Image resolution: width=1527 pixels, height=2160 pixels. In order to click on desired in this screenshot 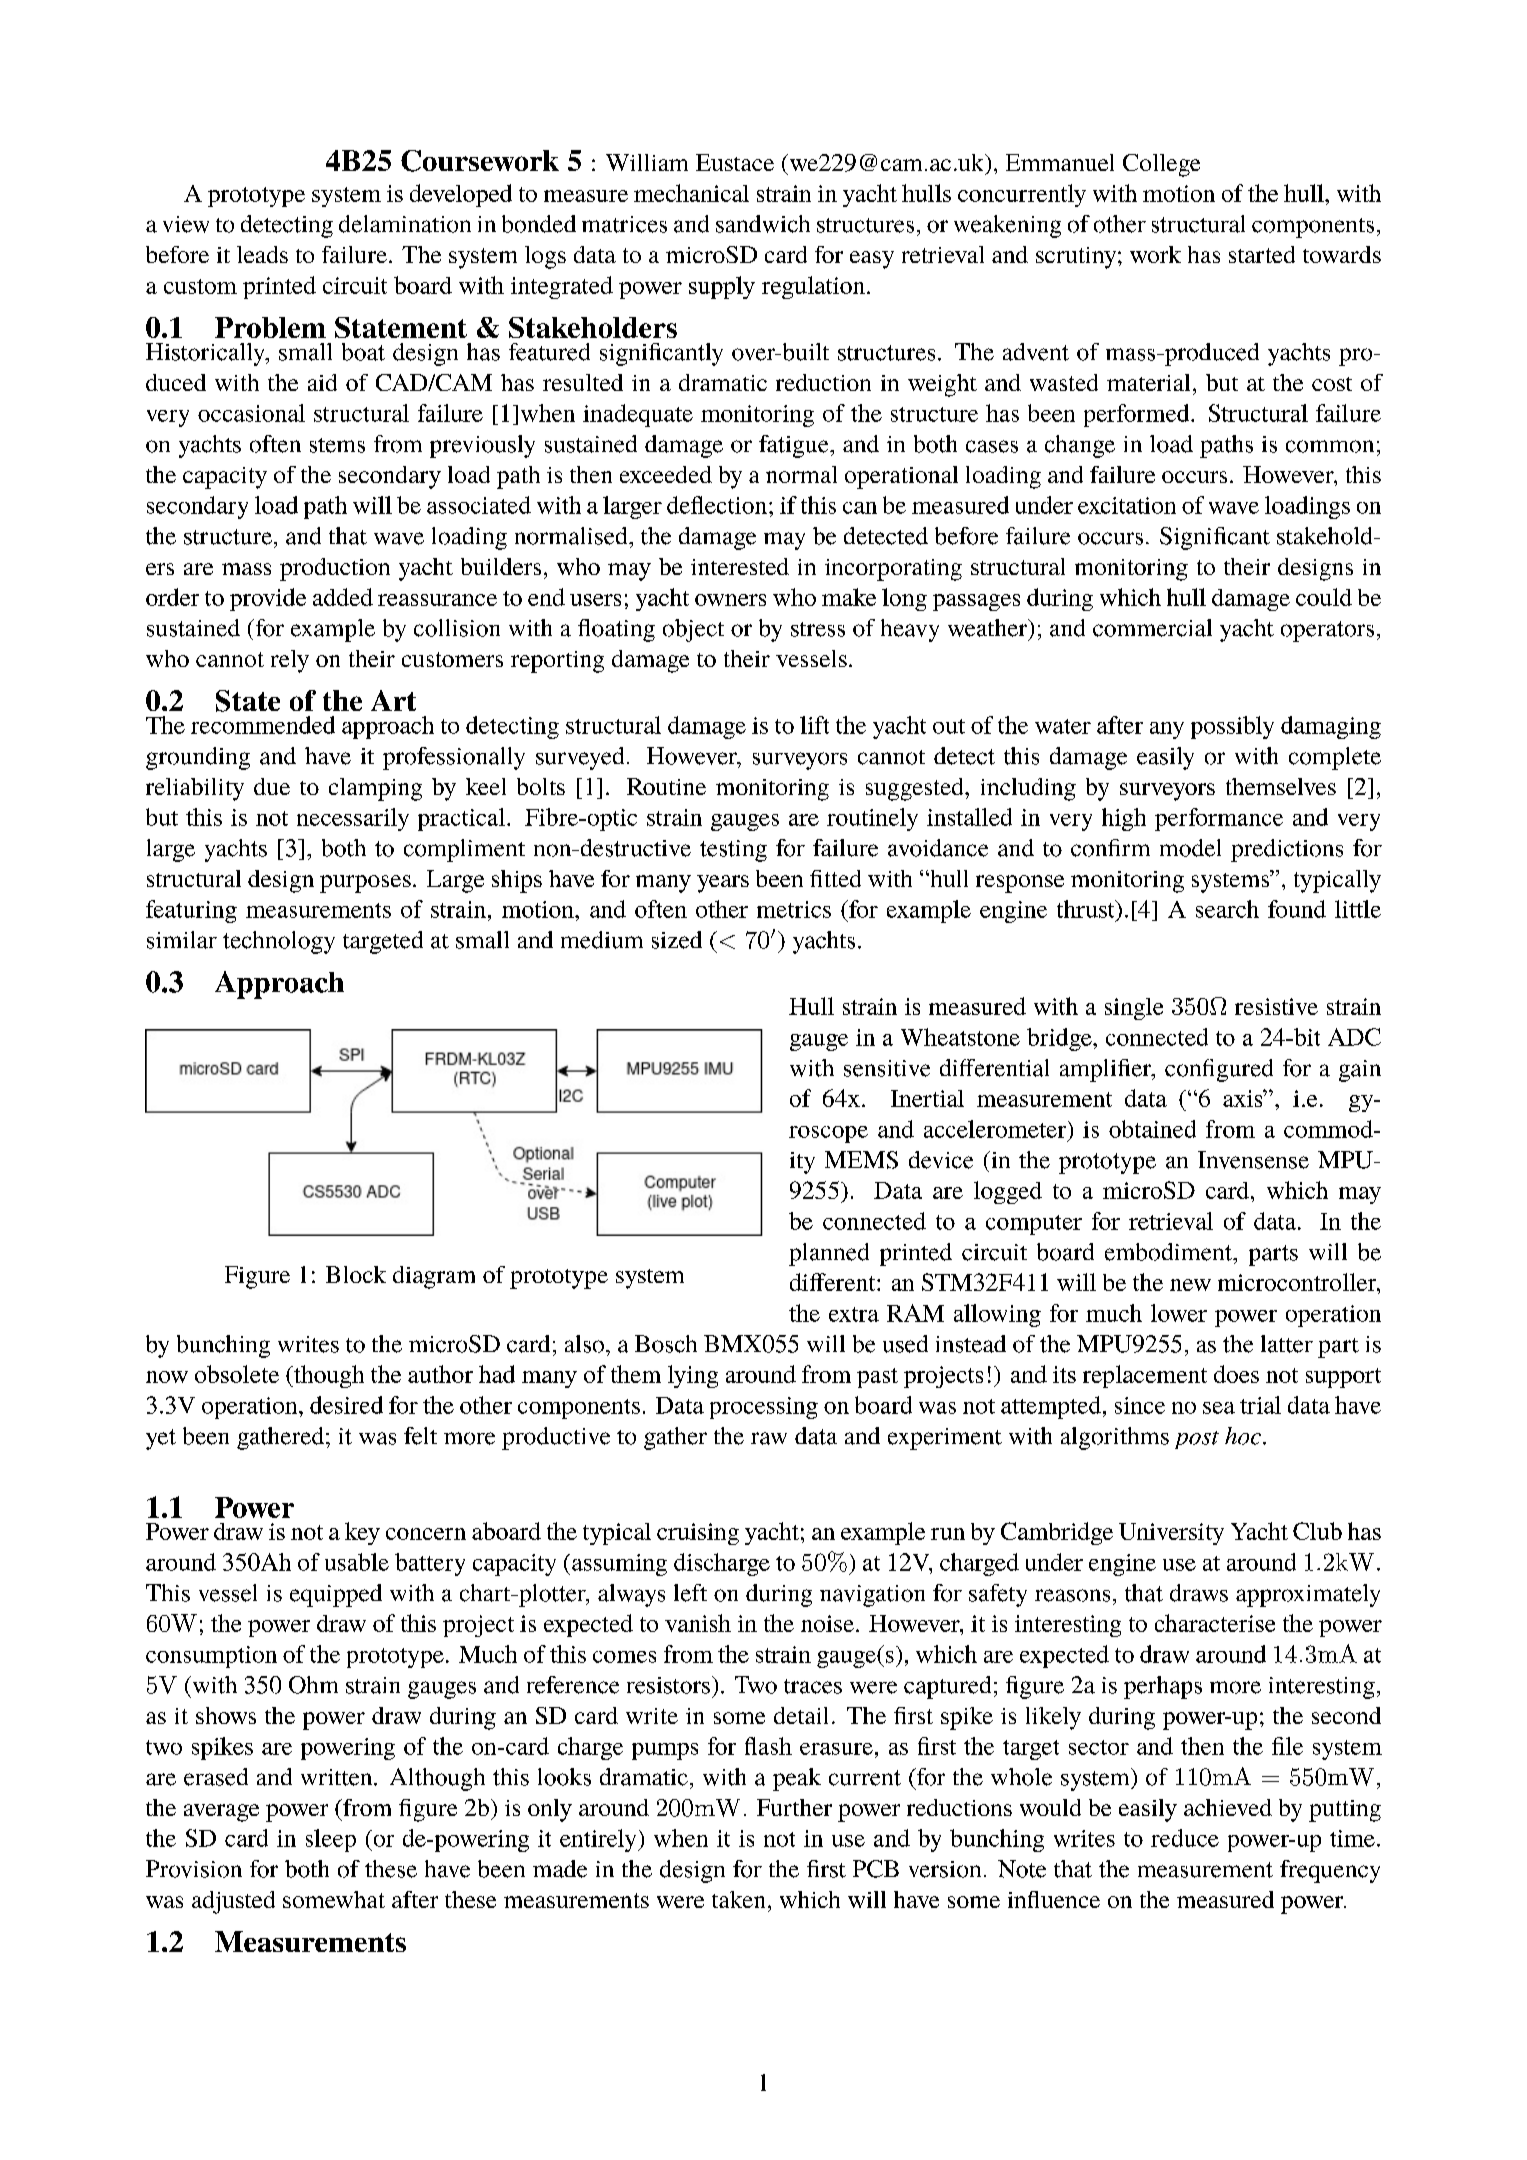, I will do `click(346, 1405)`.
